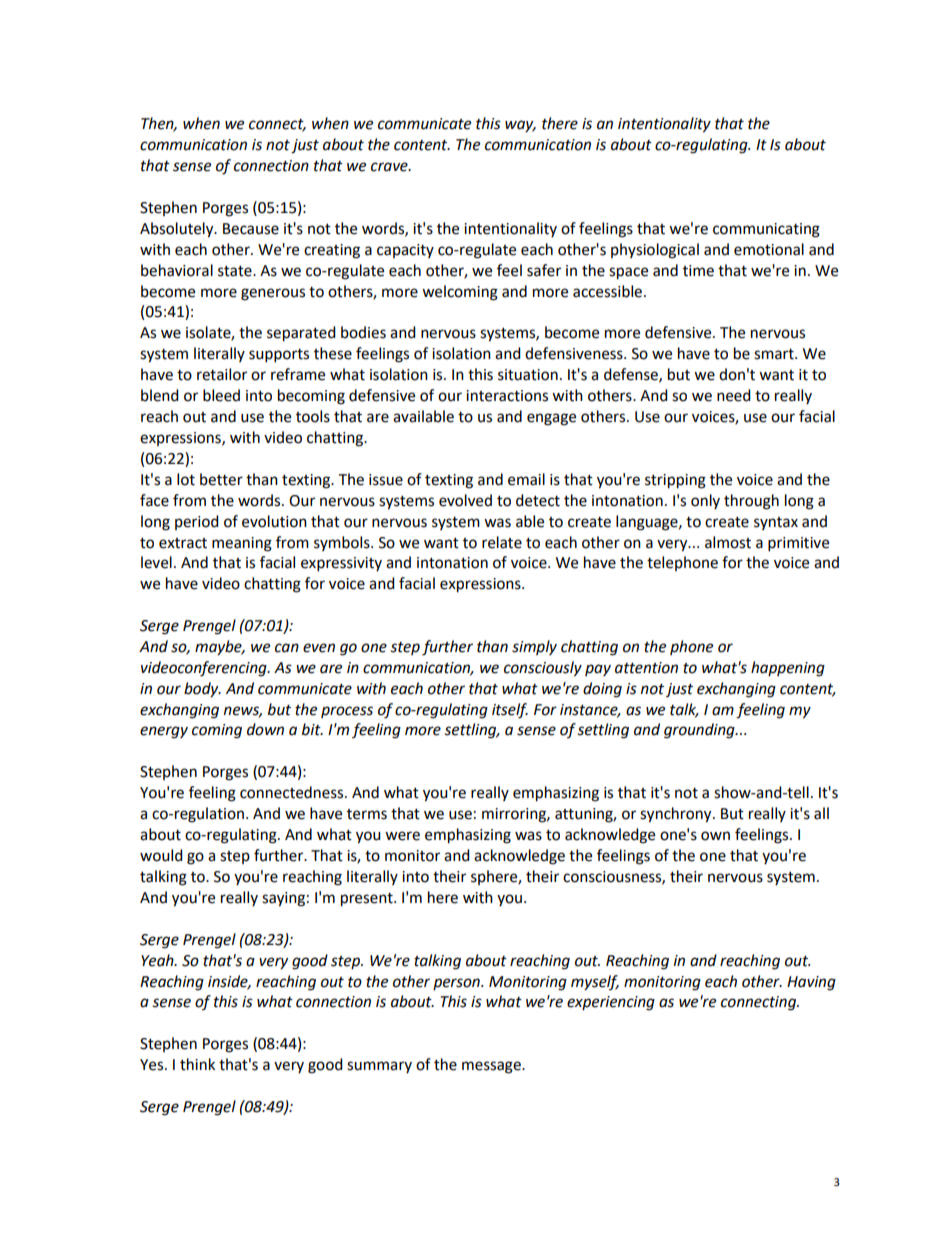 This document has width=952, height=1233. I want to click on communicating, so click(766, 230).
